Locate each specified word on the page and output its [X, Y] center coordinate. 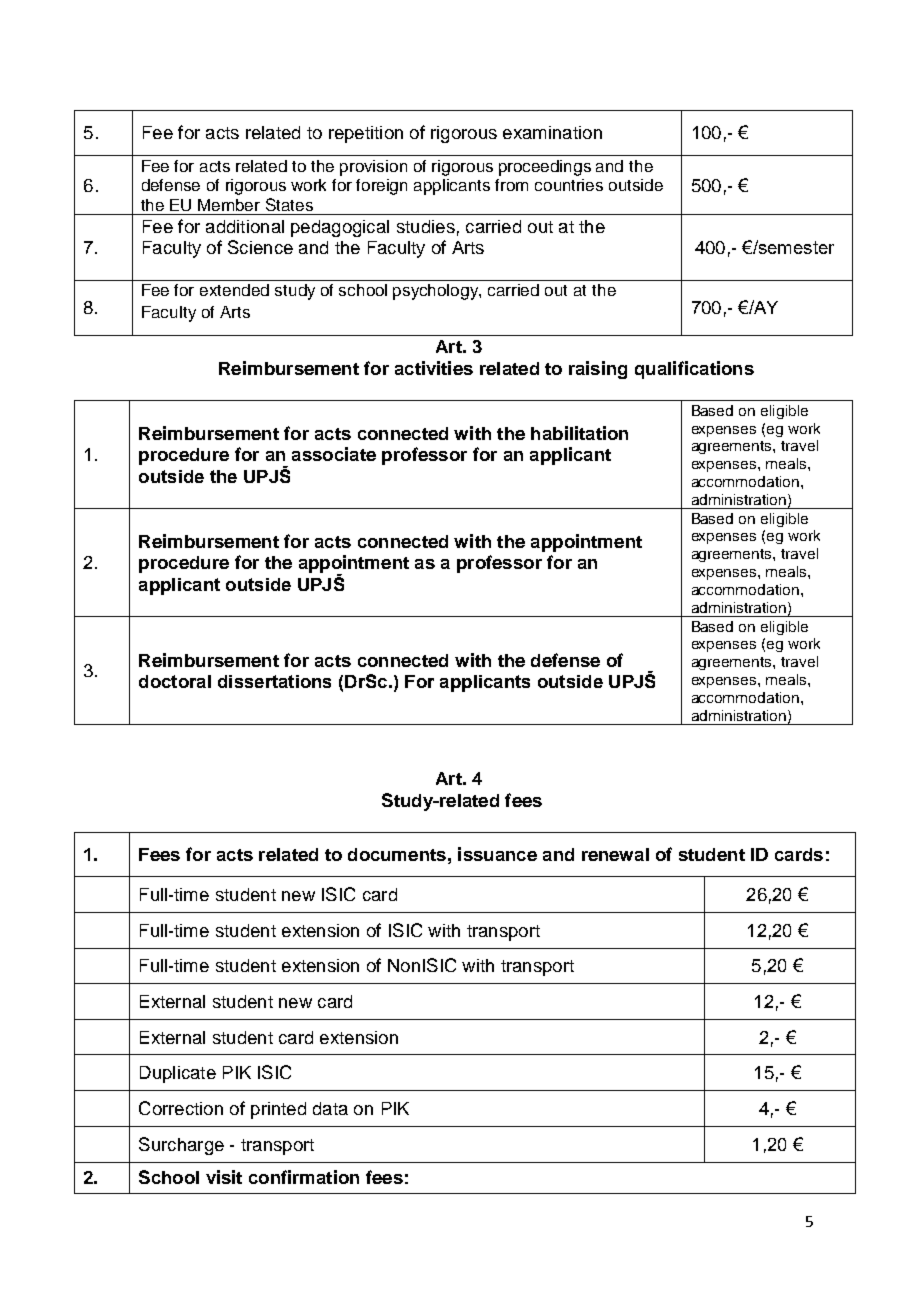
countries [569, 185]
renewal [615, 854]
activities [434, 368]
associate [334, 454]
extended [234, 290]
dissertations [274, 681]
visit [224, 1177]
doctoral [175, 681]
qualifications [694, 370]
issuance [497, 854]
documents [397, 854]
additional [245, 226]
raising [598, 370]
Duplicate [178, 1074]
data [330, 1108]
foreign [381, 187]
